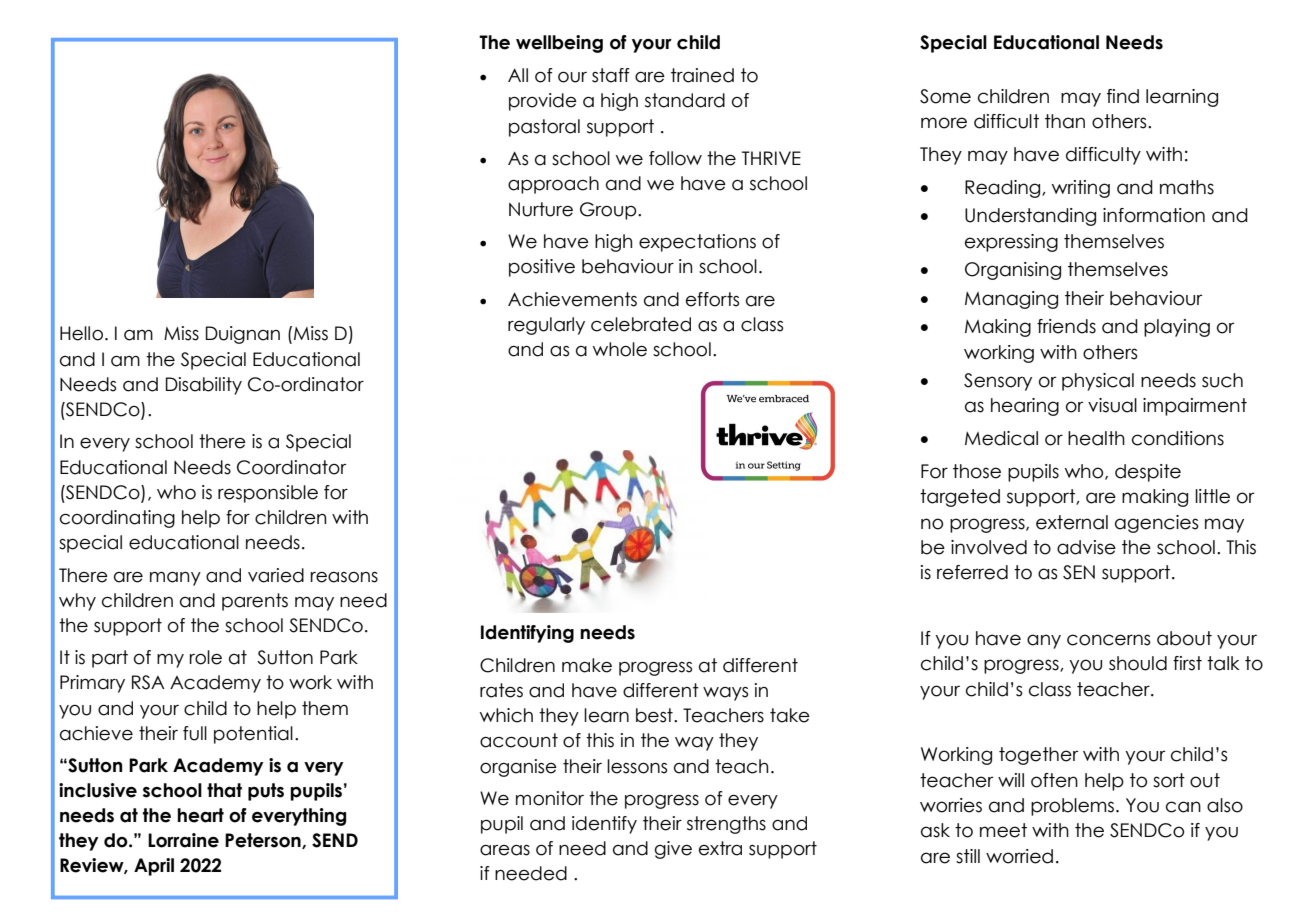 The height and width of the screenshot is (924, 1308). What do you see at coordinates (1096, 438) in the screenshot?
I see `health` at bounding box center [1096, 438].
